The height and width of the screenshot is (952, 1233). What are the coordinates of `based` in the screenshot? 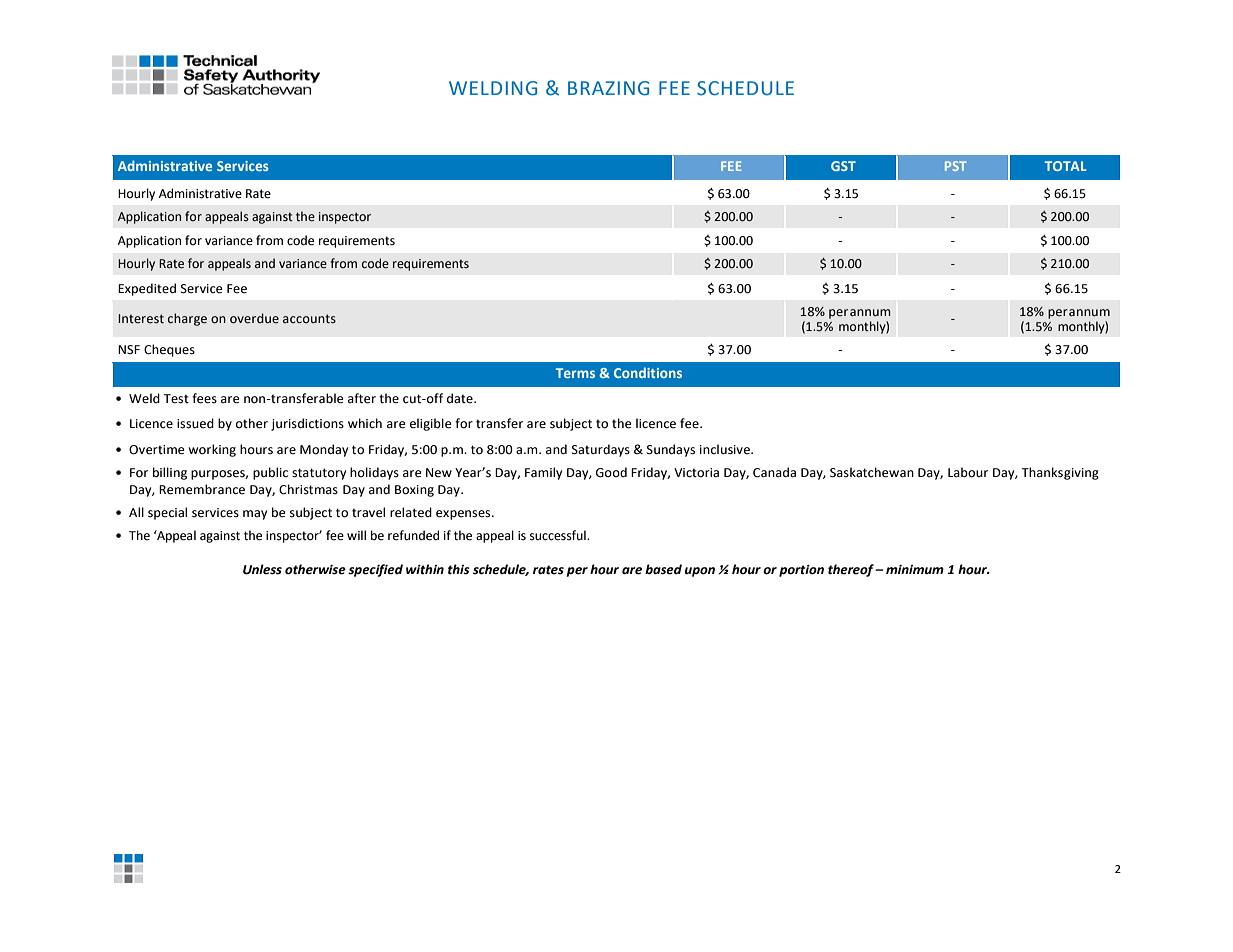 It's located at (663, 569).
